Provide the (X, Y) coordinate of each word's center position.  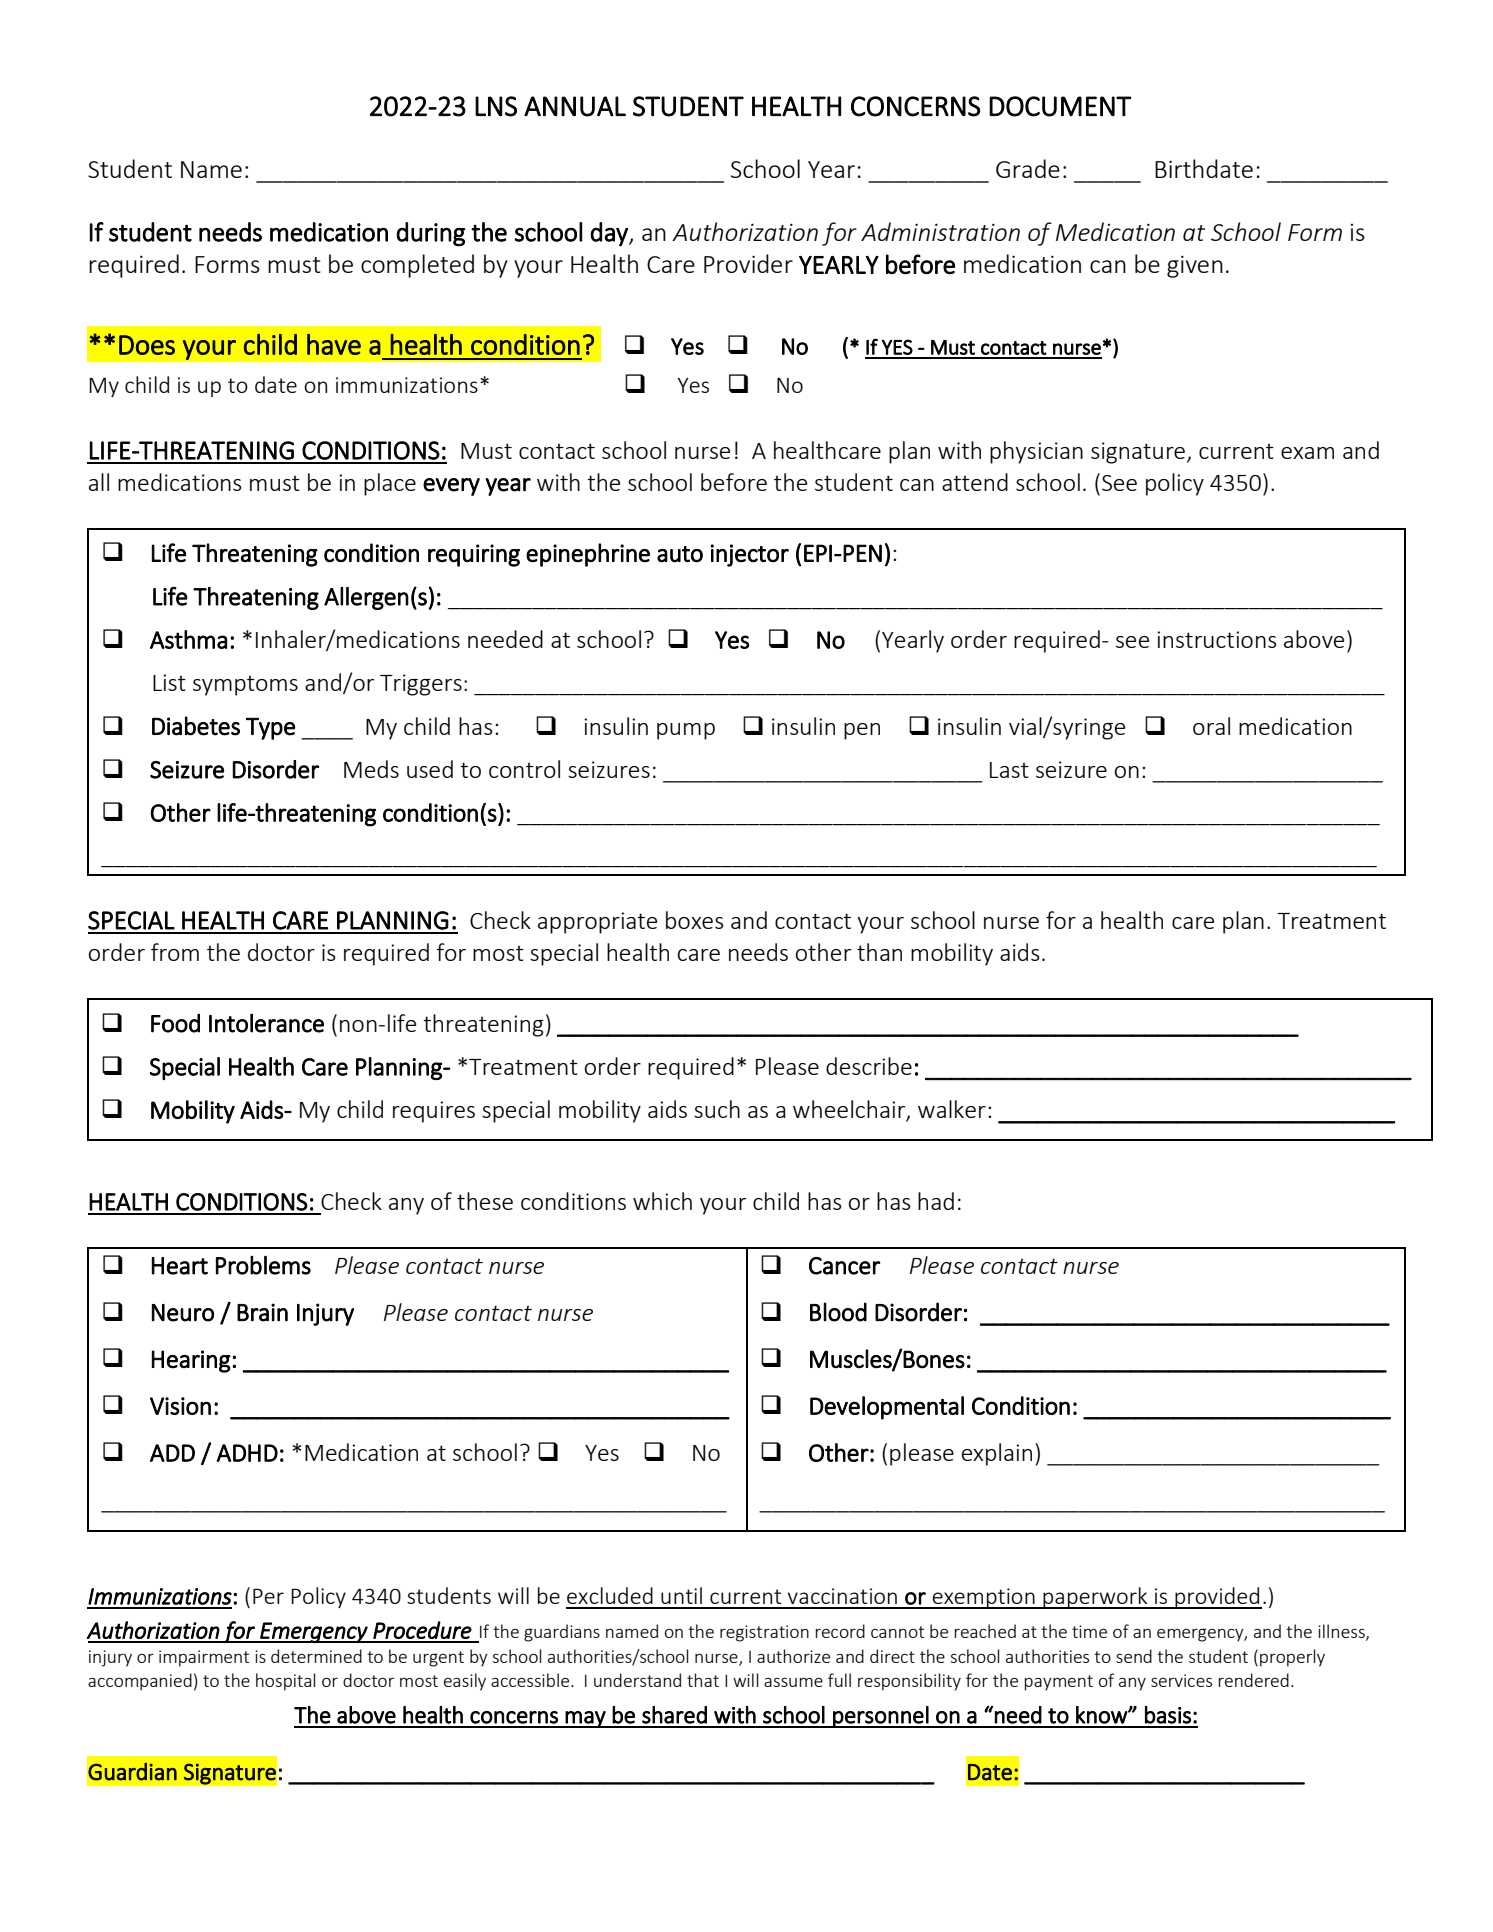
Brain (262, 1312)
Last (1009, 770)
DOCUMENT (1060, 106)
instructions (1217, 639)
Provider (748, 263)
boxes (695, 920)
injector (749, 555)
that (703, 1680)
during (430, 234)
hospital (286, 1682)
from (175, 952)
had (936, 1201)
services (1181, 1680)
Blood (838, 1312)
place (390, 484)
